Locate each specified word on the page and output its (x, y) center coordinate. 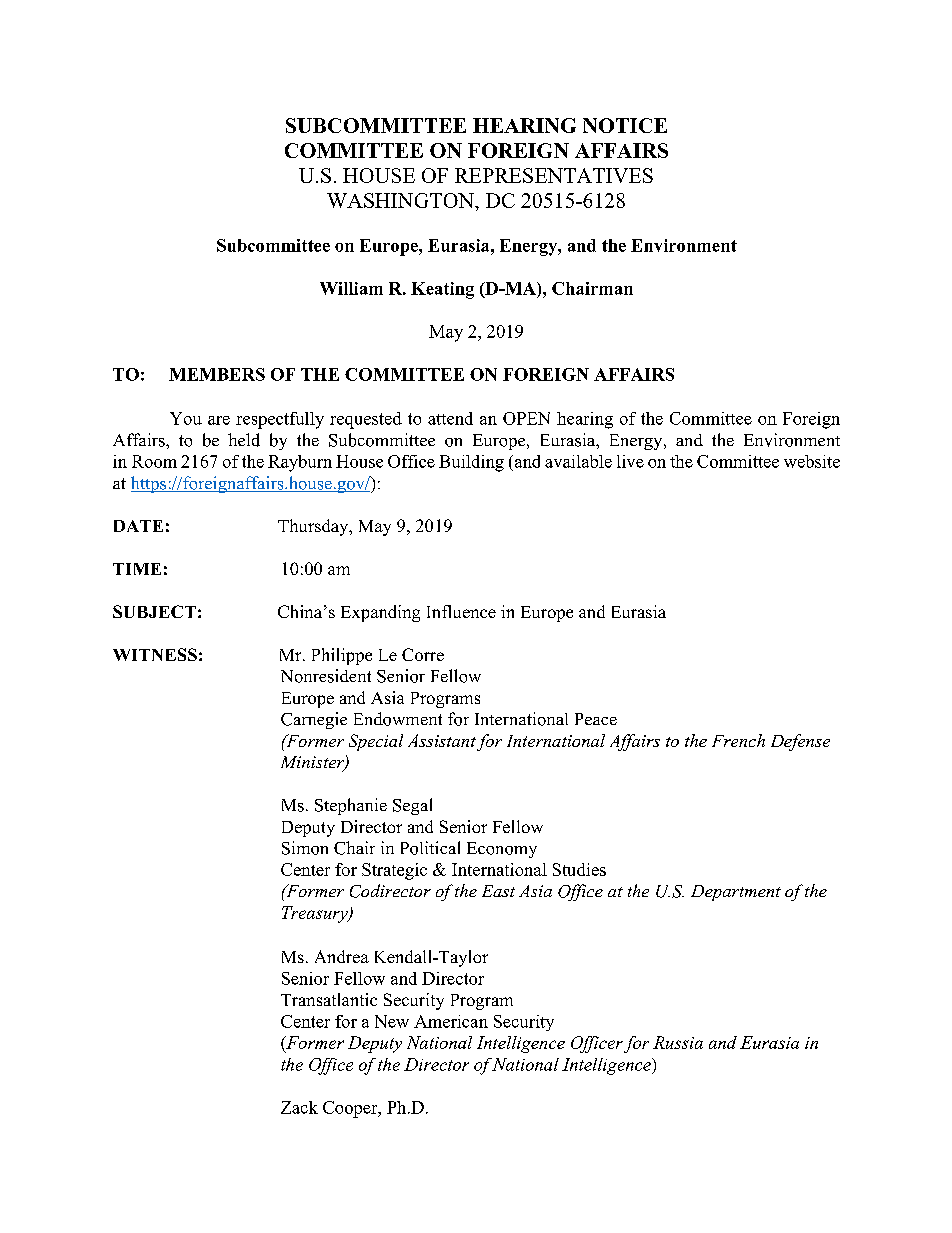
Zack (299, 1107)
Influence (461, 611)
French (738, 740)
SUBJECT (154, 611)
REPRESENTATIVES (554, 175)
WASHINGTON (401, 200)
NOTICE (625, 125)
